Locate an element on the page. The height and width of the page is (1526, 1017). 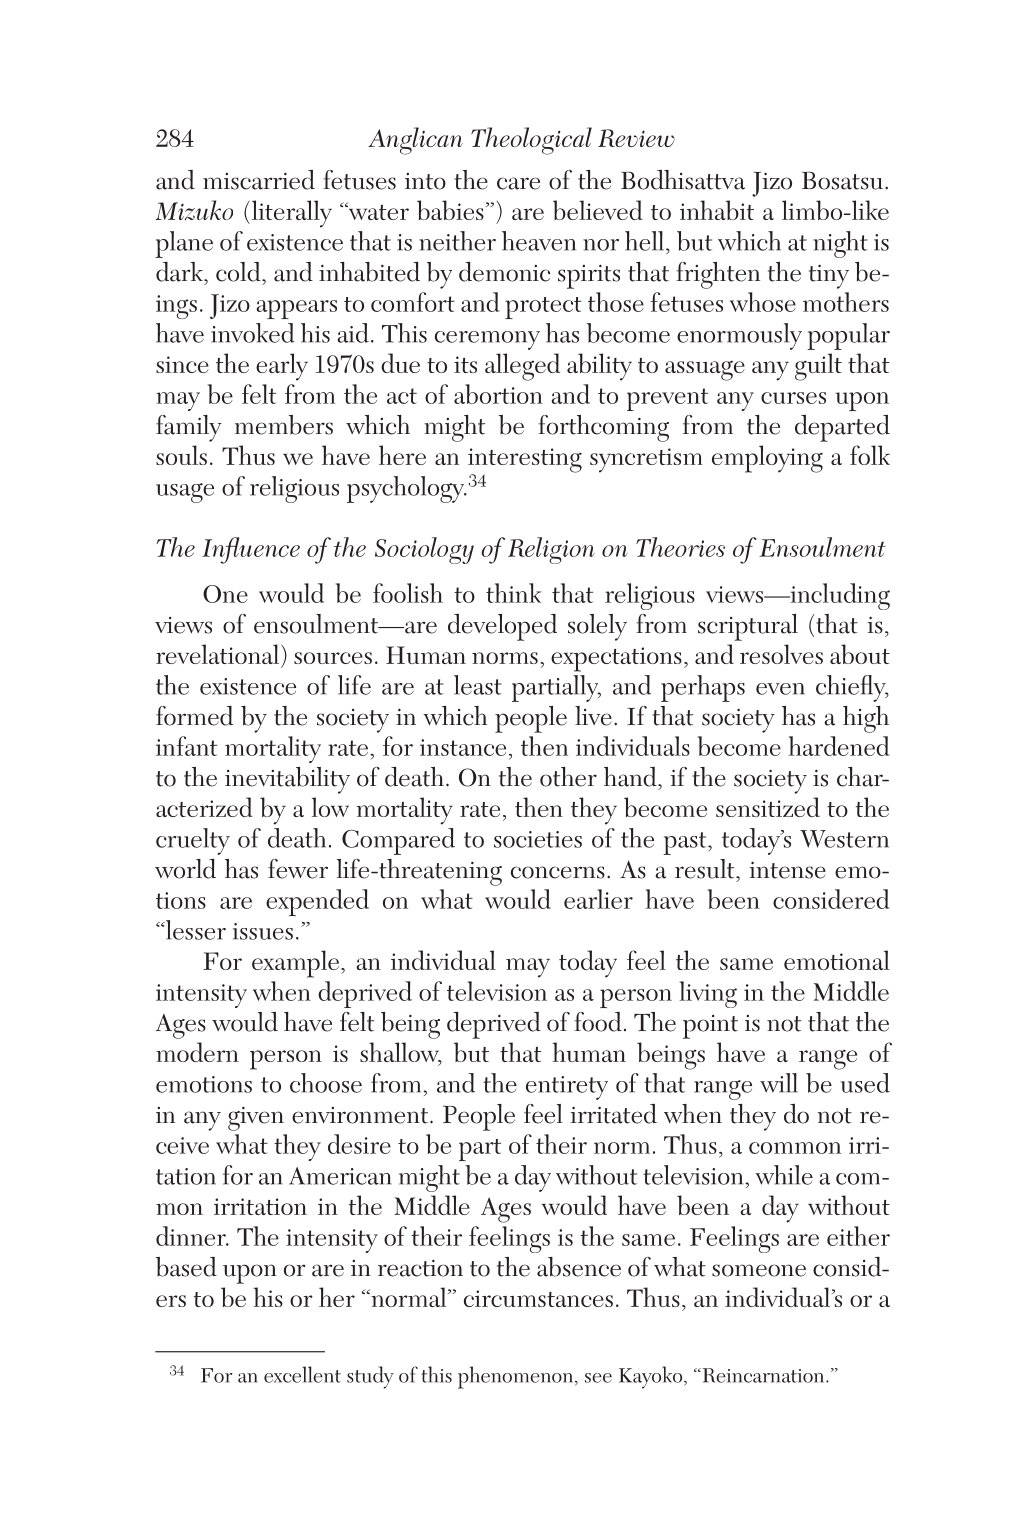
phenomenon is located at coordinates (515, 1377).
